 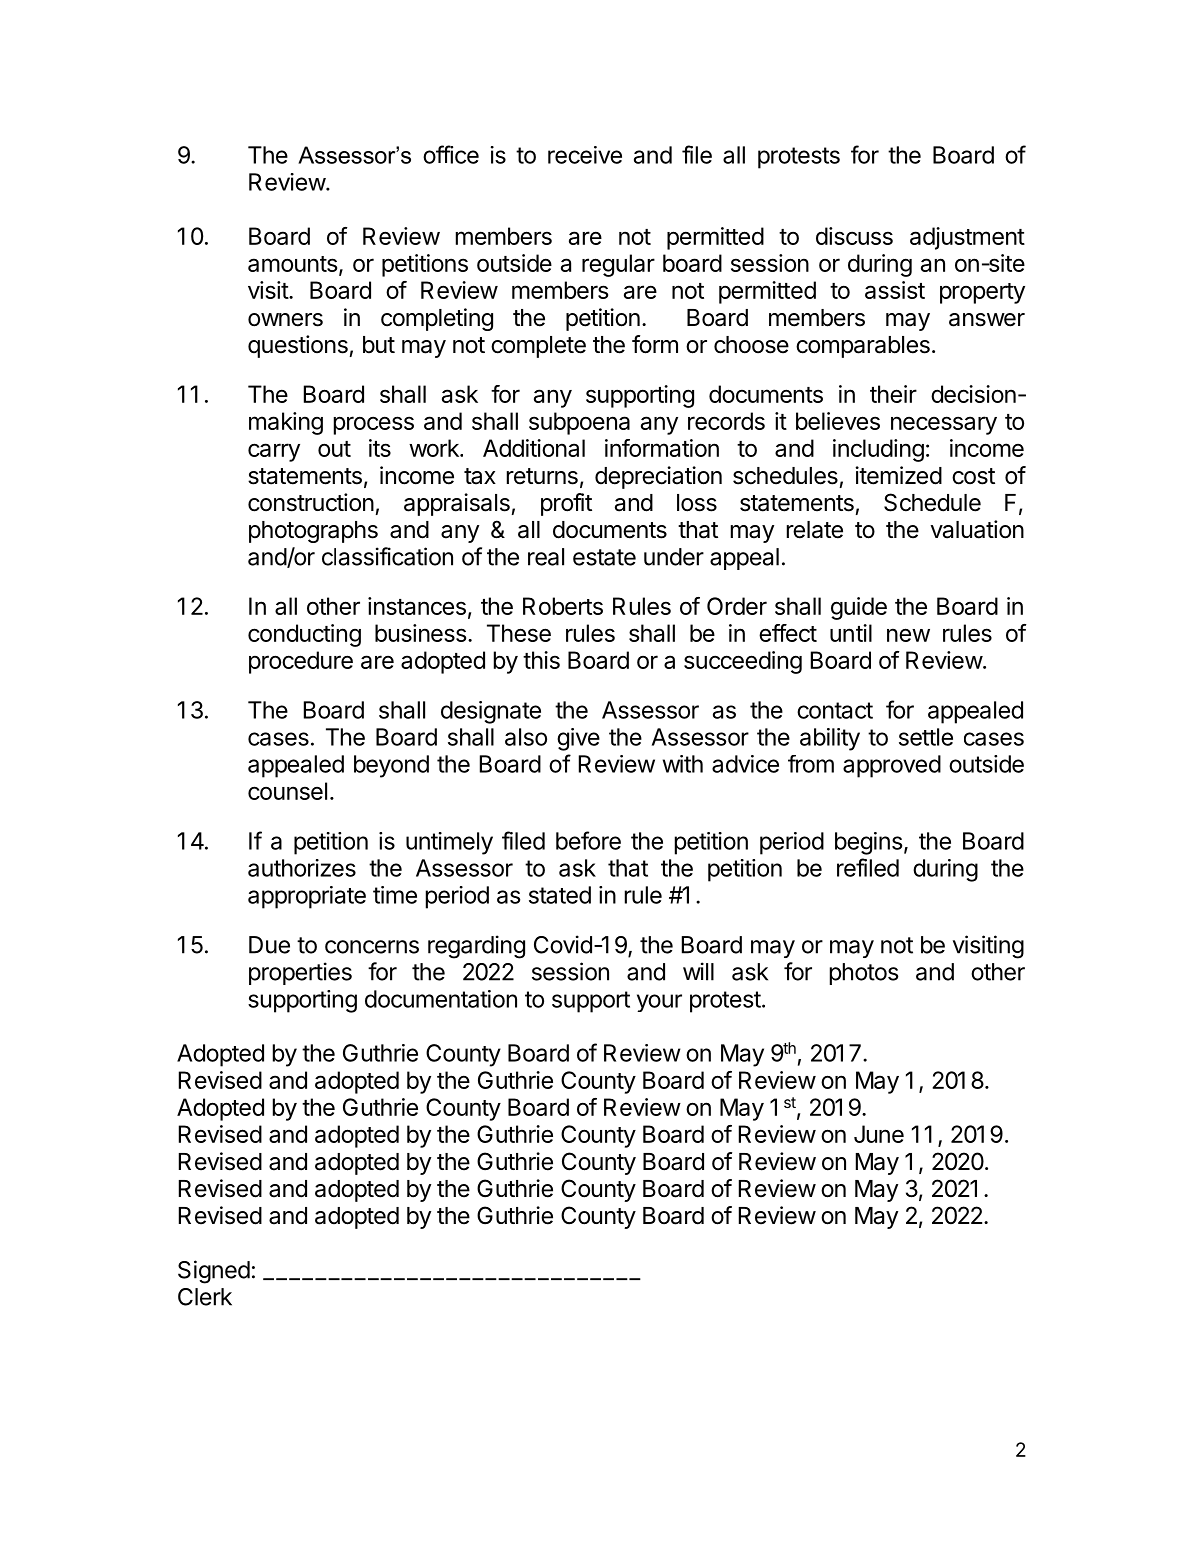 I want to click on discuss, so click(x=854, y=236).
